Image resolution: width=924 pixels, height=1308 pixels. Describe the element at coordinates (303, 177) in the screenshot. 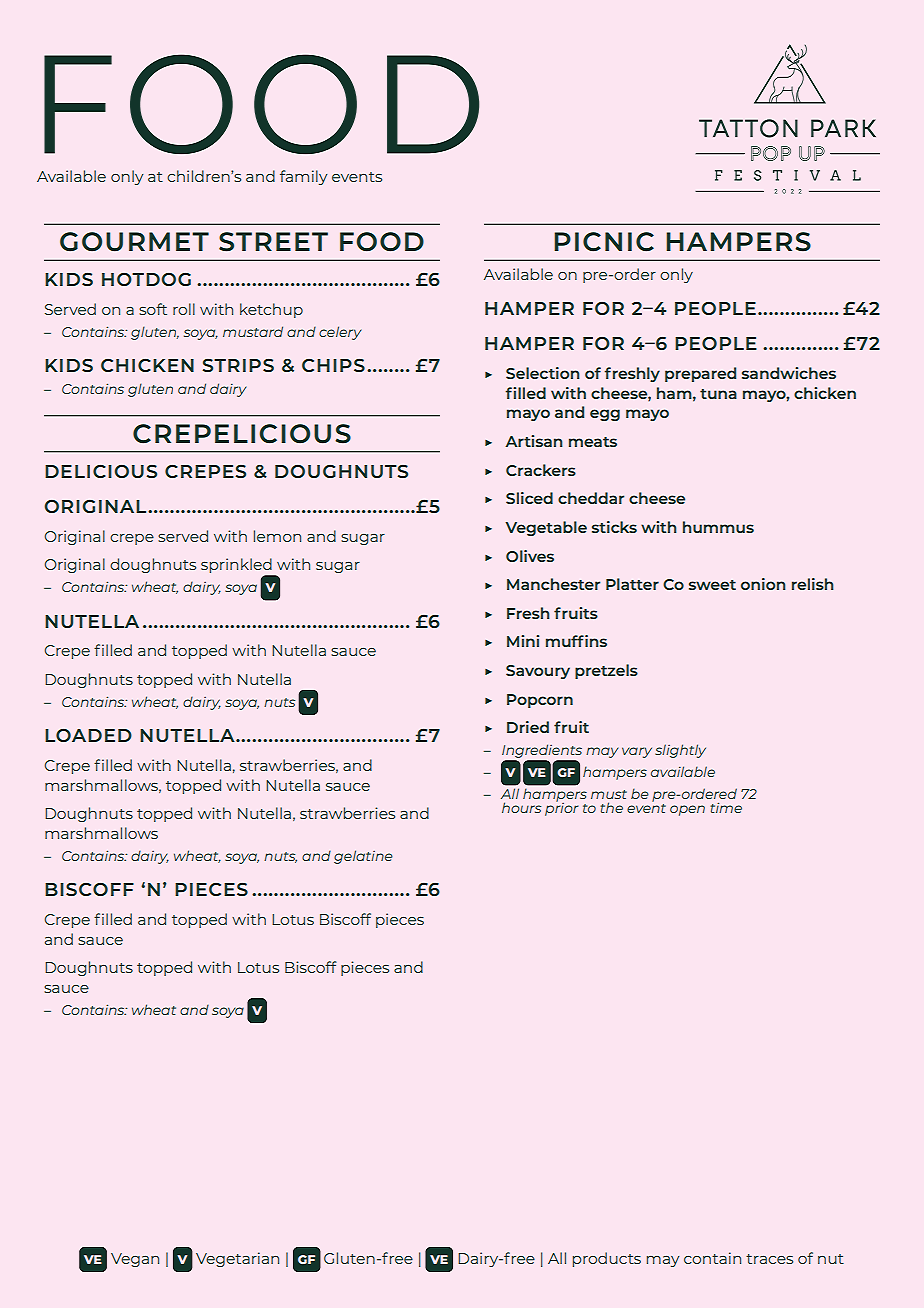

I see `family` at that location.
